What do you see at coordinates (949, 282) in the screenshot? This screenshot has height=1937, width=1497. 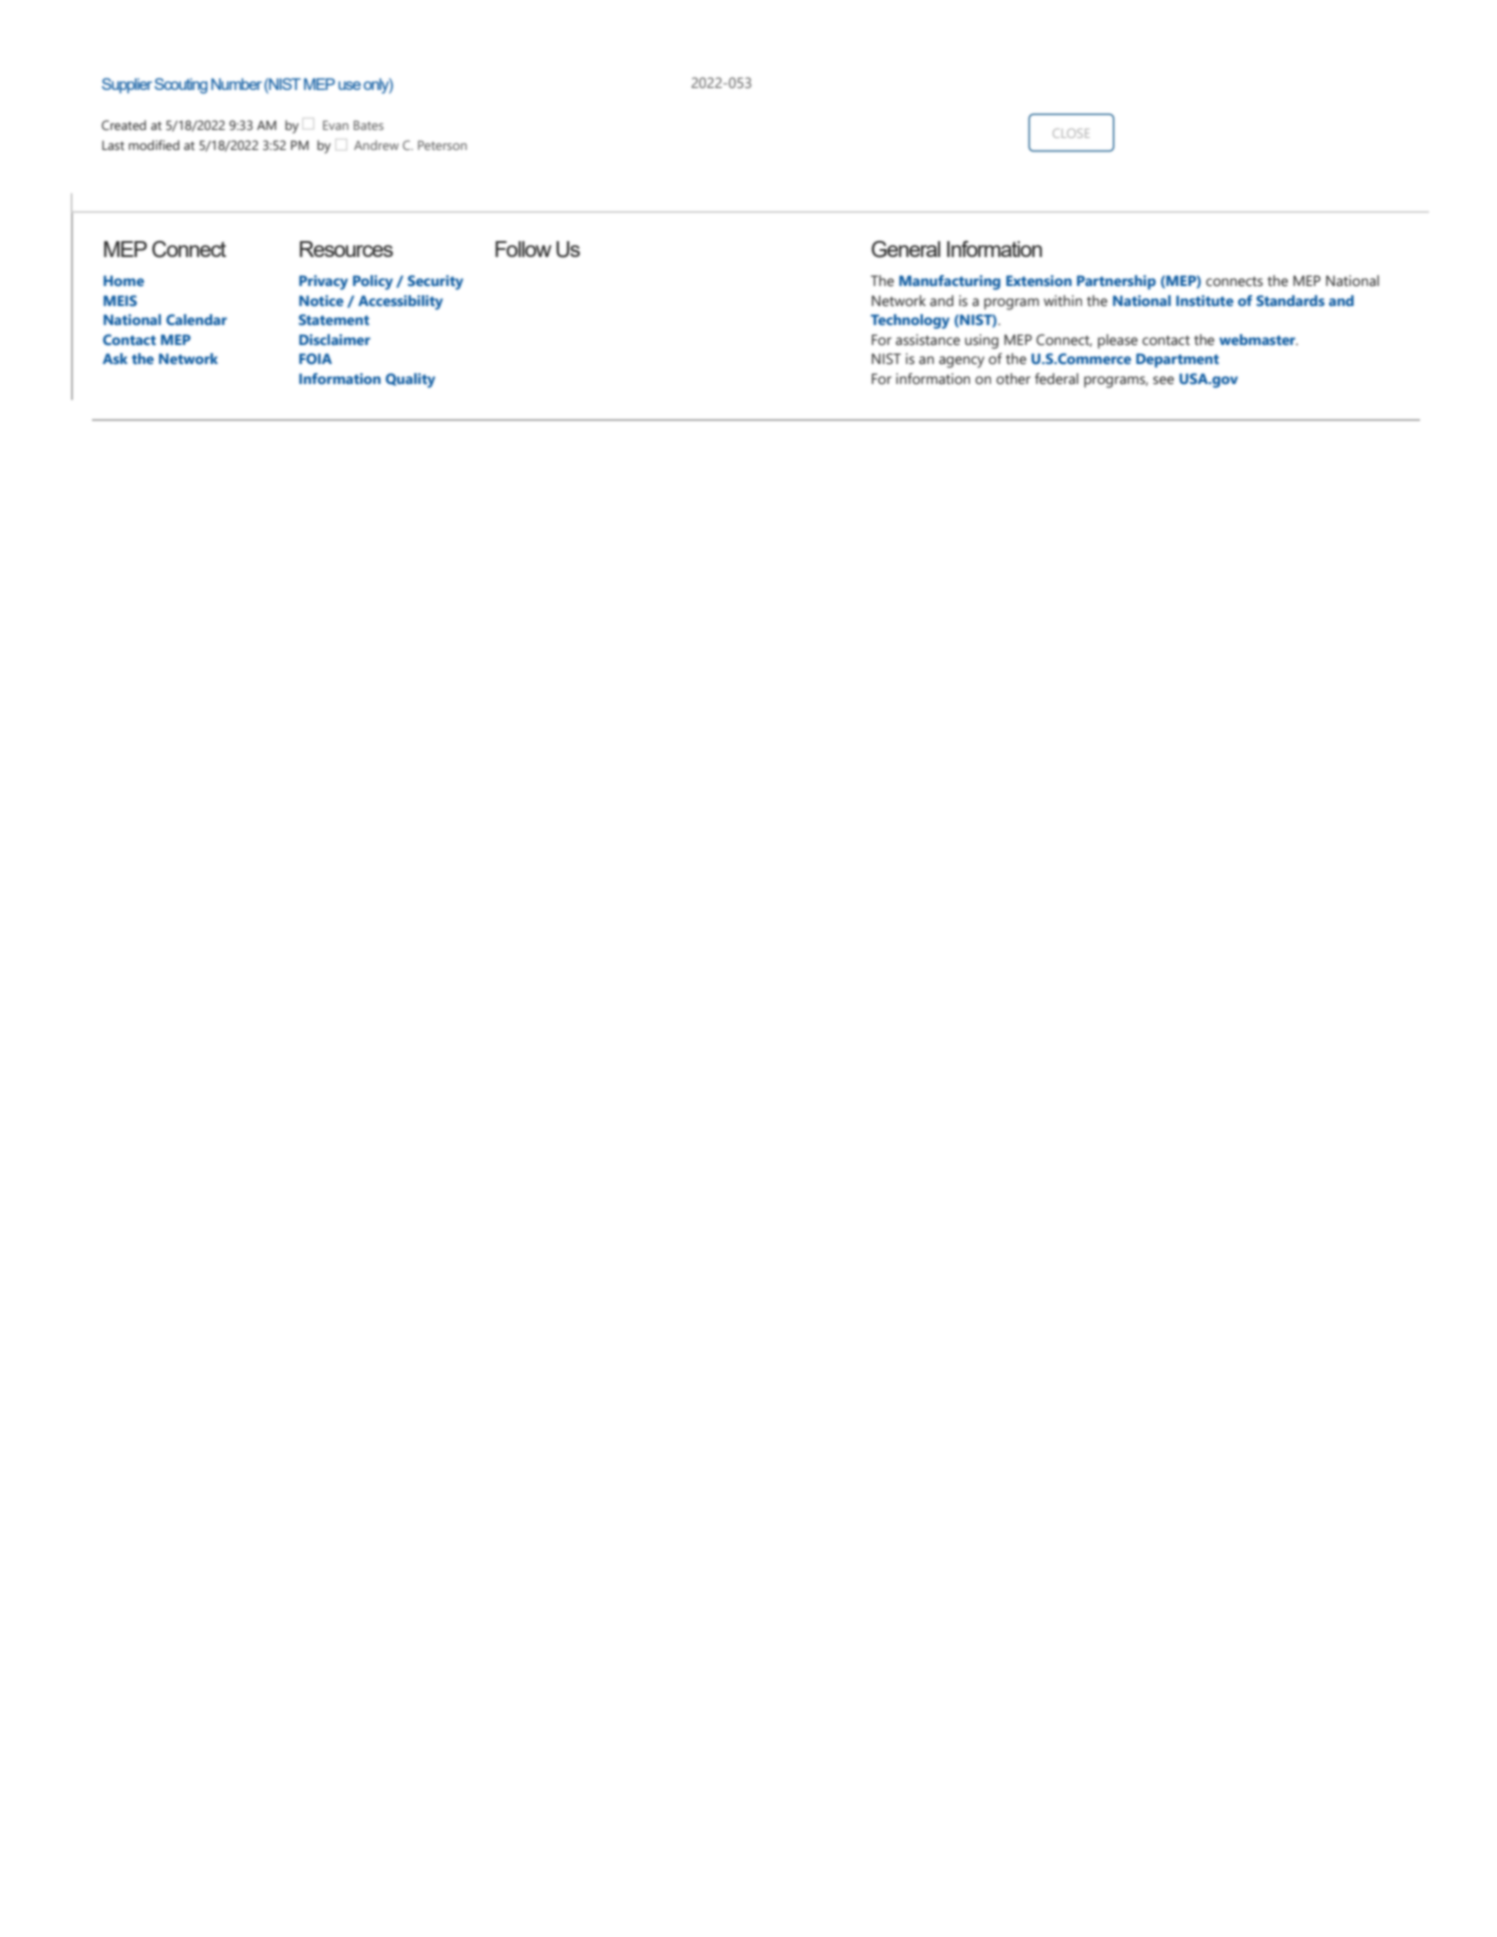 I see `Manufacturing` at bounding box center [949, 282].
